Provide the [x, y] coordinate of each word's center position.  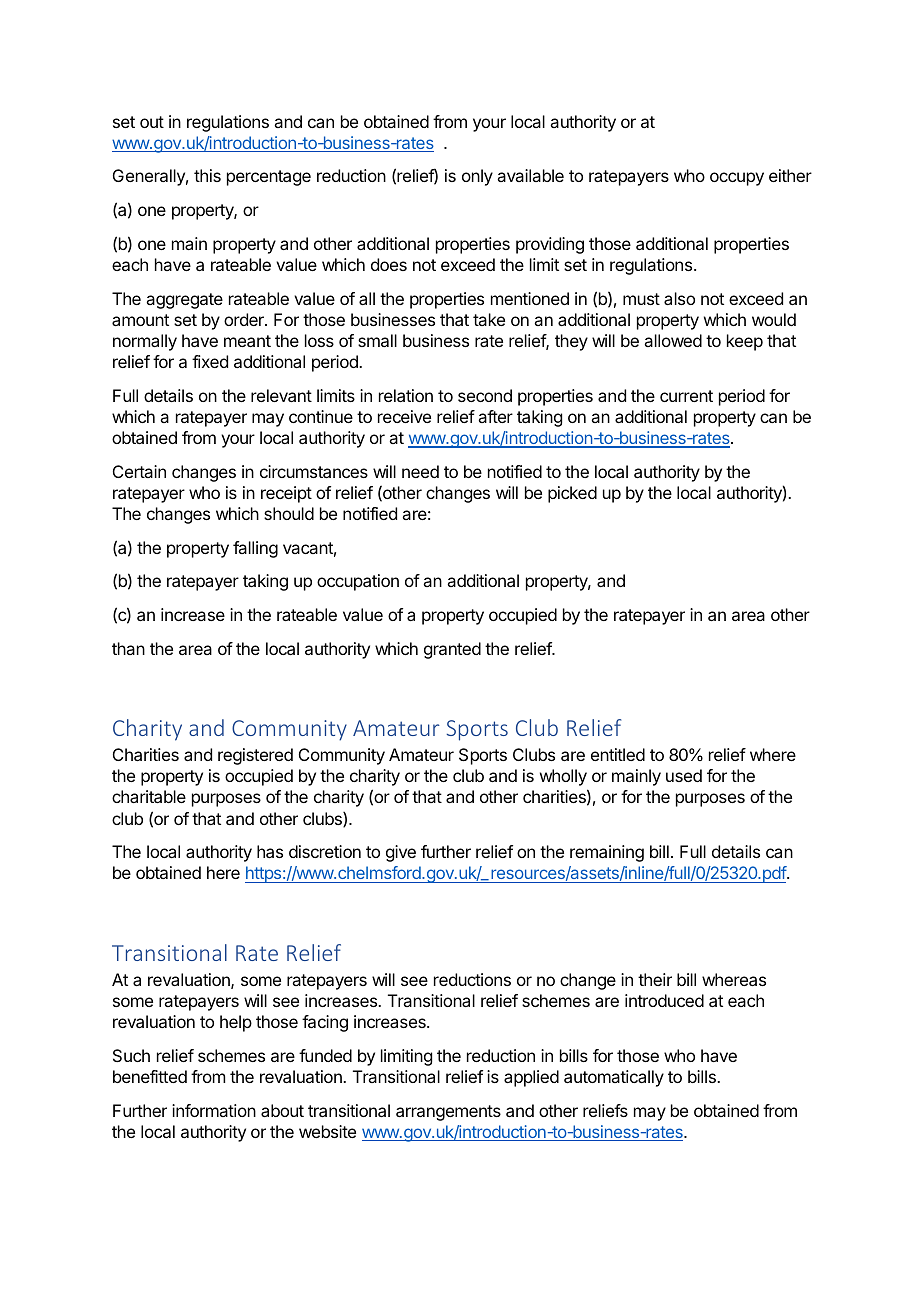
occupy [737, 179]
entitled [618, 754]
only [477, 177]
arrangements [448, 1113]
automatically [614, 1078]
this [207, 175]
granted [452, 650]
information [214, 1110]
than [128, 648]
